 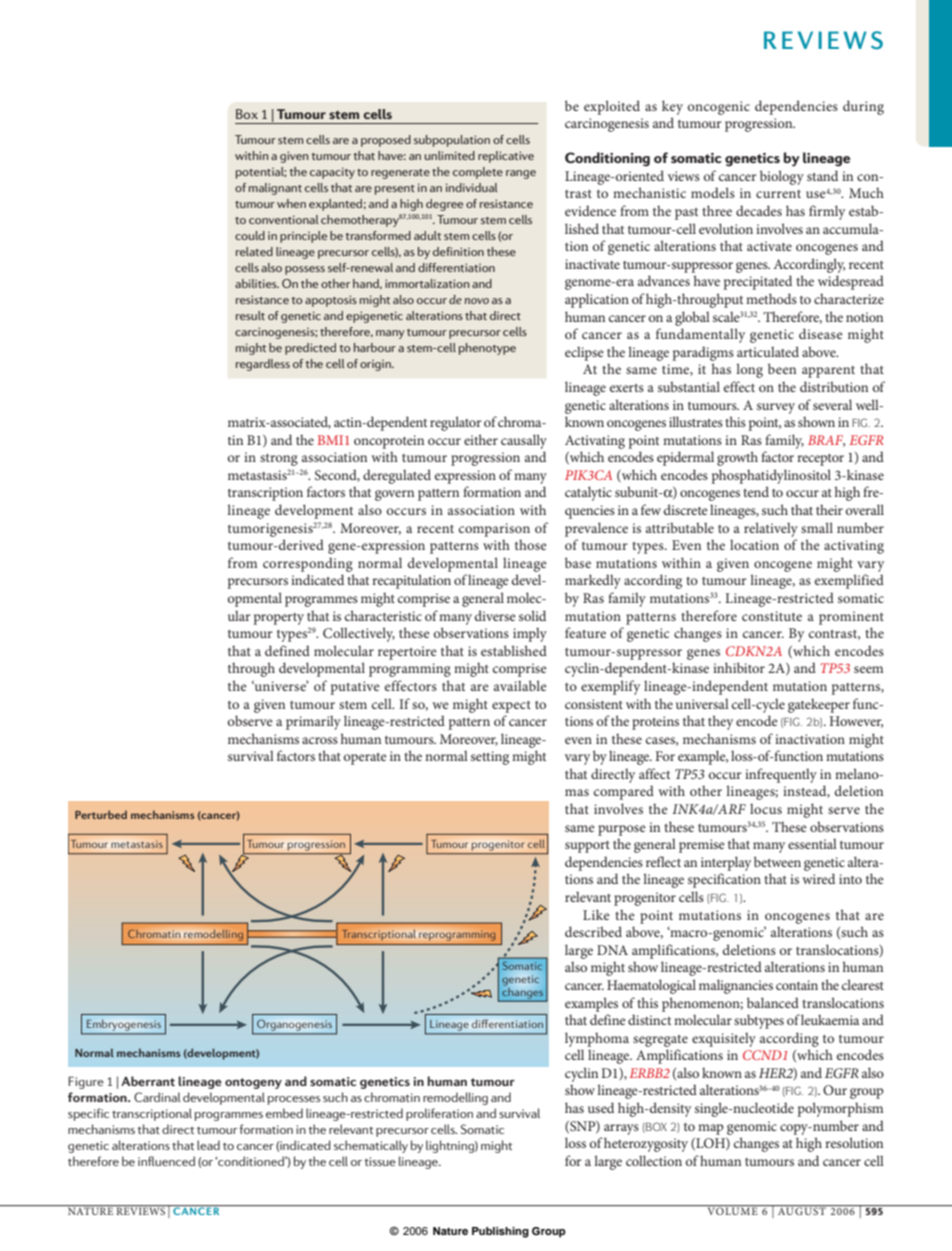 I want to click on influenced, so click(x=166, y=1161).
